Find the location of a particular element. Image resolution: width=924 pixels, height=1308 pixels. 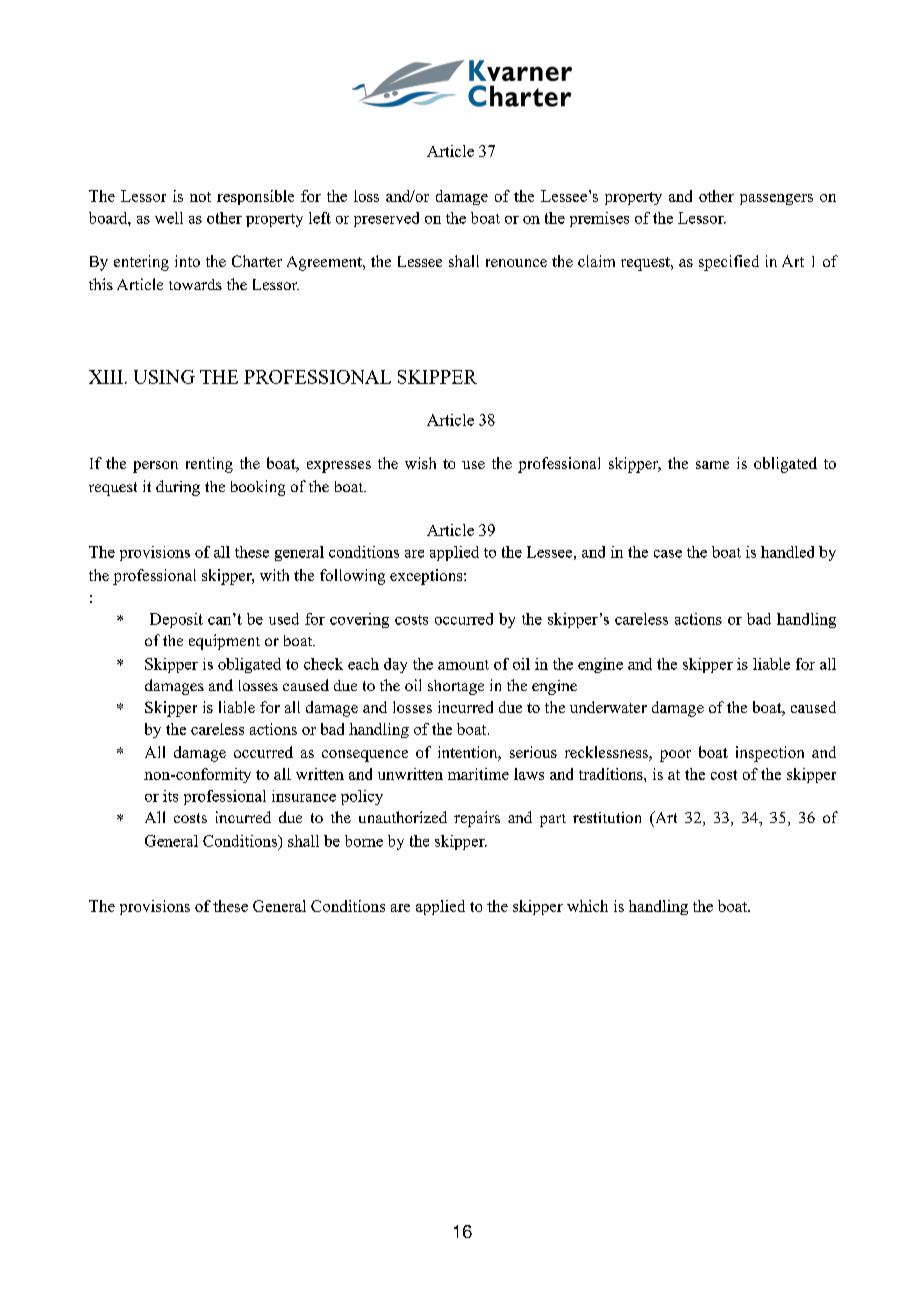

which is located at coordinates (587, 906).
